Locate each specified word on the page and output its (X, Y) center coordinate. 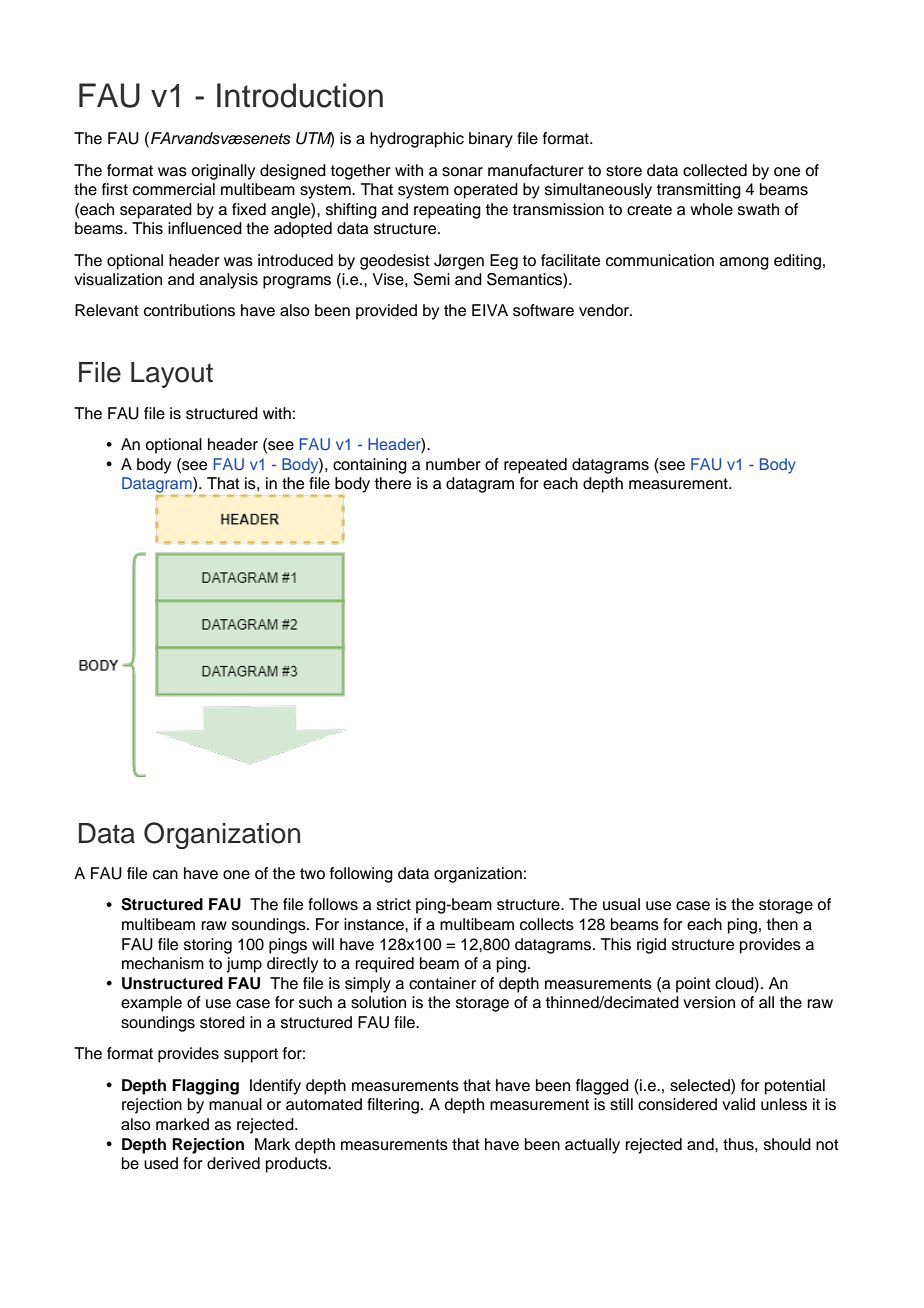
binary (491, 140)
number (453, 464)
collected (715, 170)
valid (738, 1104)
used (161, 1163)
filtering (394, 1106)
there (393, 483)
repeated (535, 466)
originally (223, 172)
